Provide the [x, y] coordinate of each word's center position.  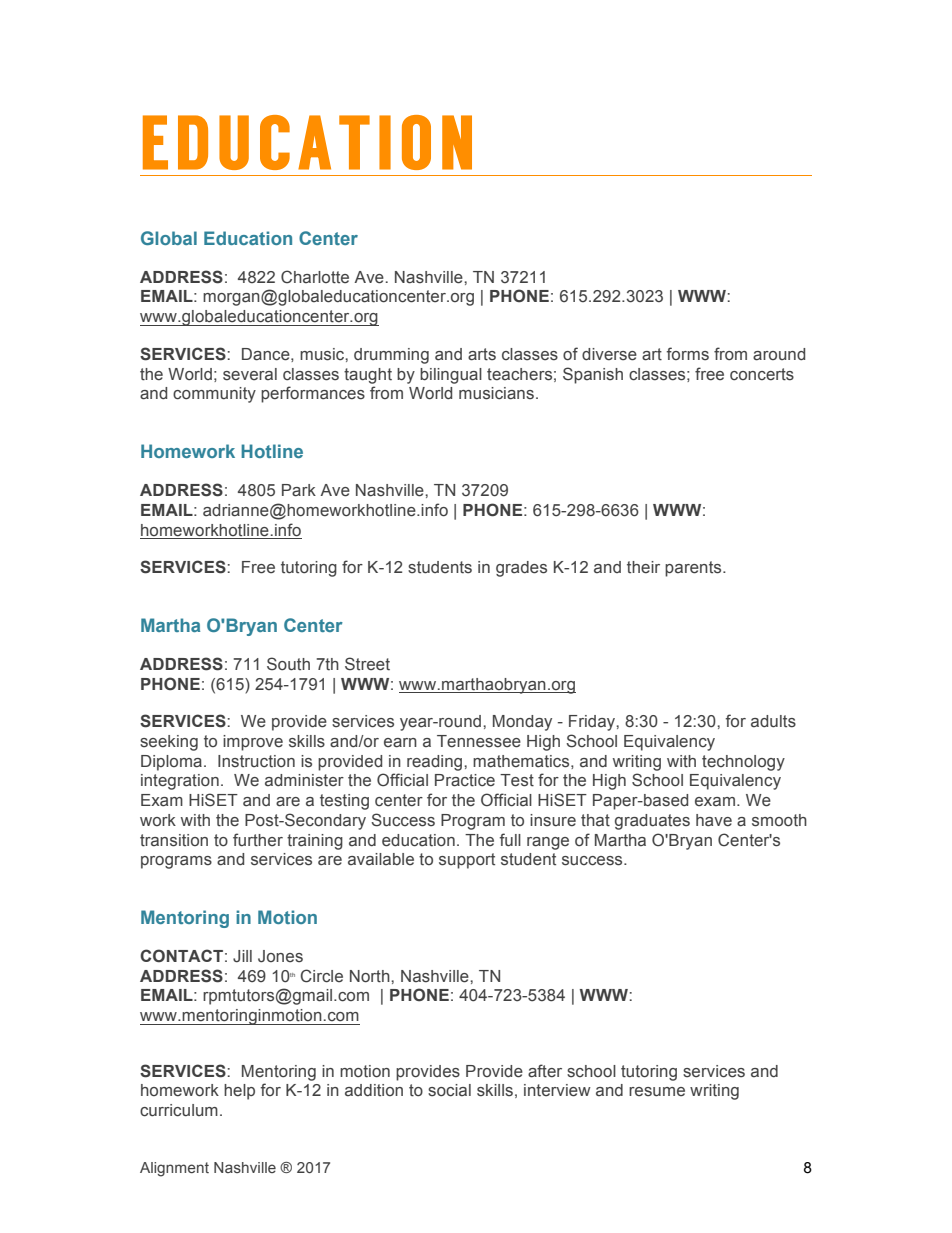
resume [657, 1092]
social [449, 1090]
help [239, 1092]
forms [688, 354]
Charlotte [315, 277]
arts [482, 354]
